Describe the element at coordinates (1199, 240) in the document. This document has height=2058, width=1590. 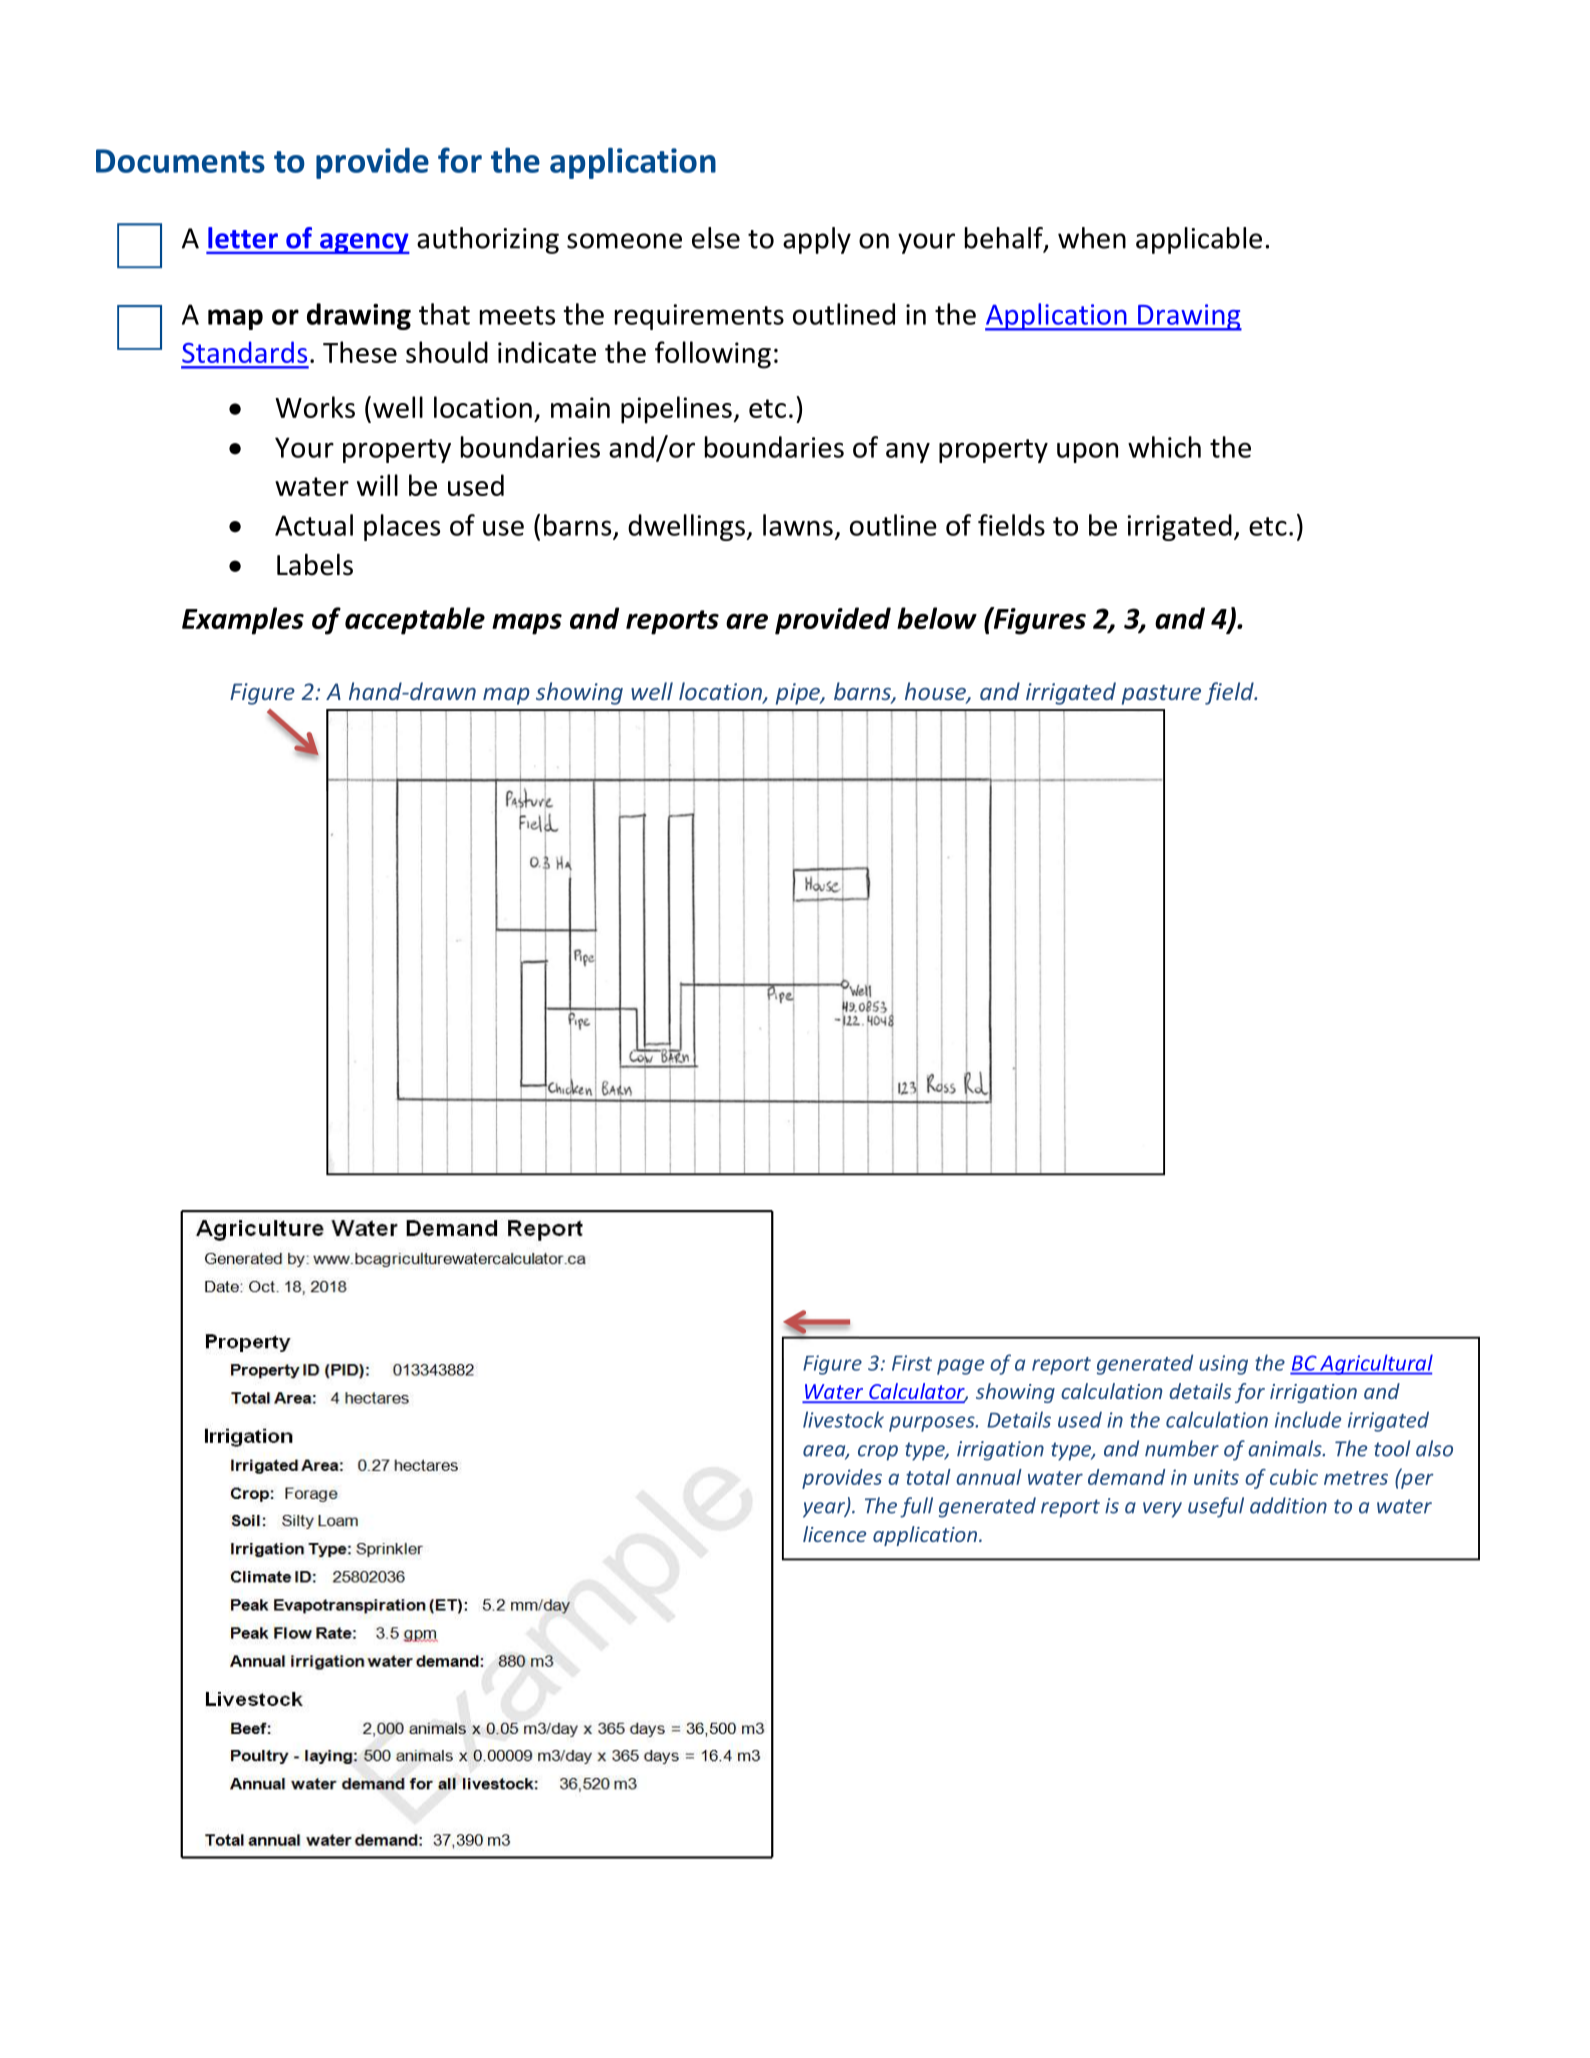
I see `applicable` at that location.
